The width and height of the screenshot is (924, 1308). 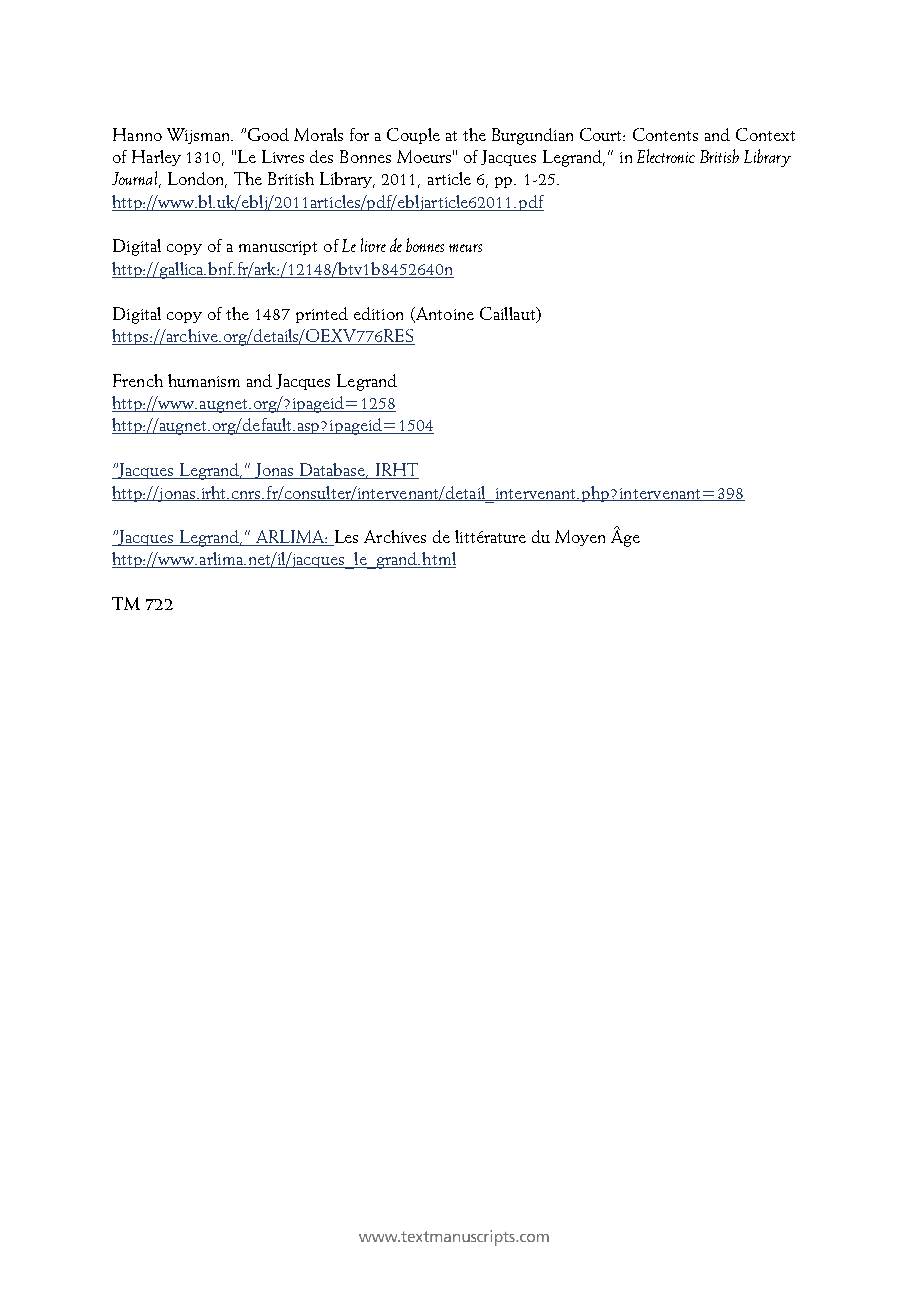 I want to click on Antoine, so click(x=443, y=314).
